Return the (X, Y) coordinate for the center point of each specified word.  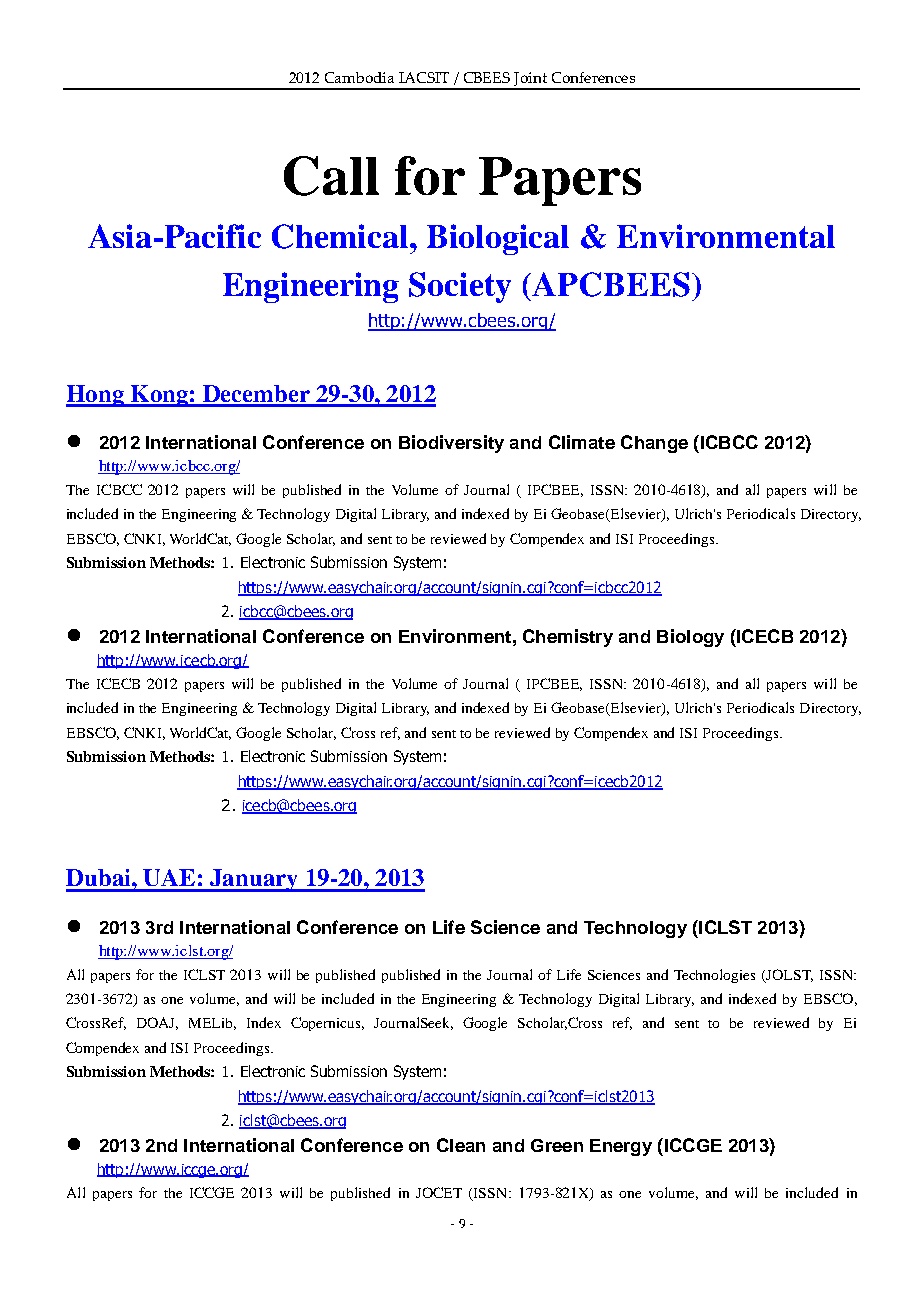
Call (331, 176)
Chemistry (568, 638)
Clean (461, 1145)
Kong (159, 396)
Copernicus (327, 1024)
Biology (690, 638)
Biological (498, 239)
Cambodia (359, 77)
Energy (621, 1147)
